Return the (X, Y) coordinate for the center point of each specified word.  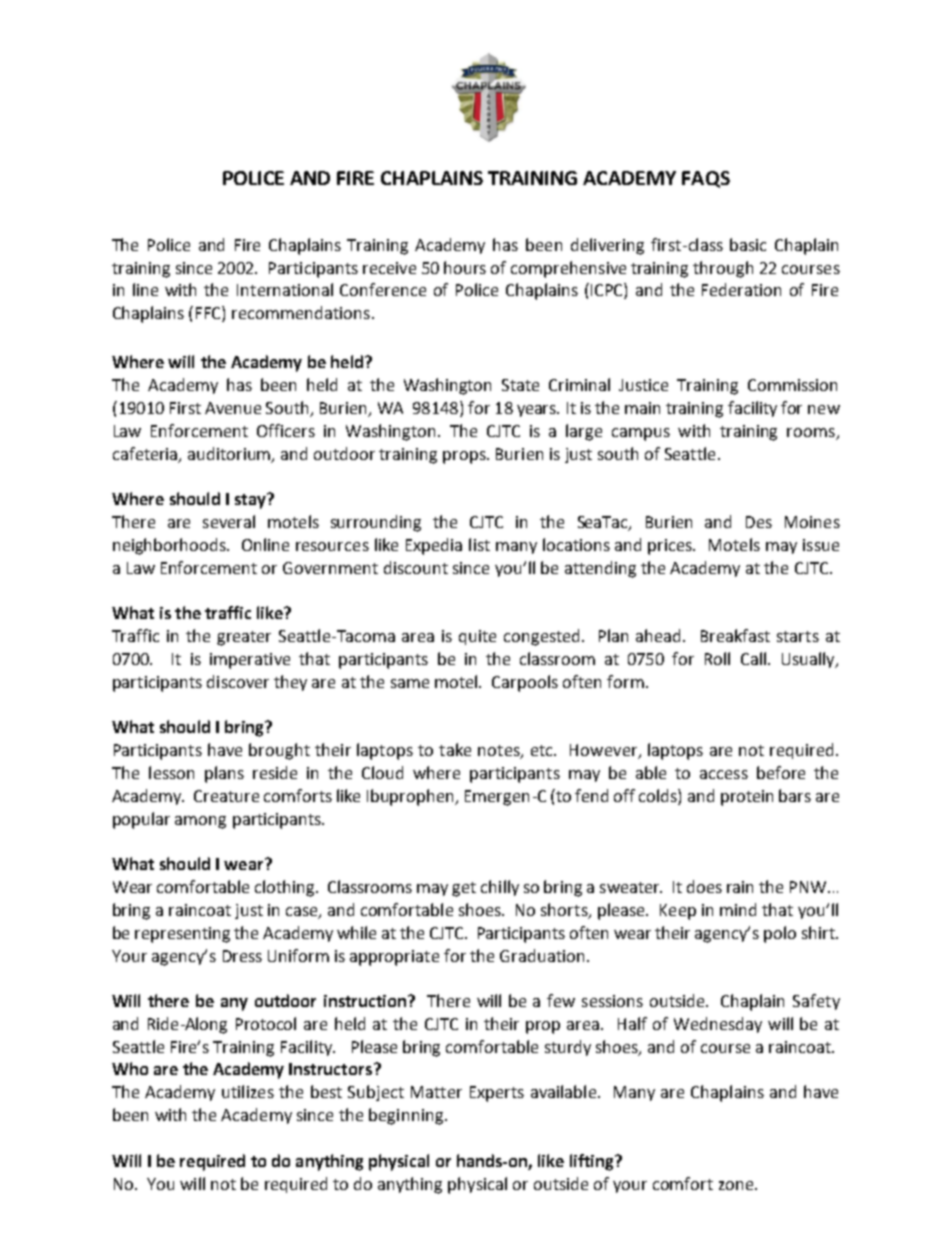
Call (753, 658)
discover (238, 681)
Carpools (525, 683)
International (285, 289)
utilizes (248, 1091)
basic (748, 244)
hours (465, 267)
